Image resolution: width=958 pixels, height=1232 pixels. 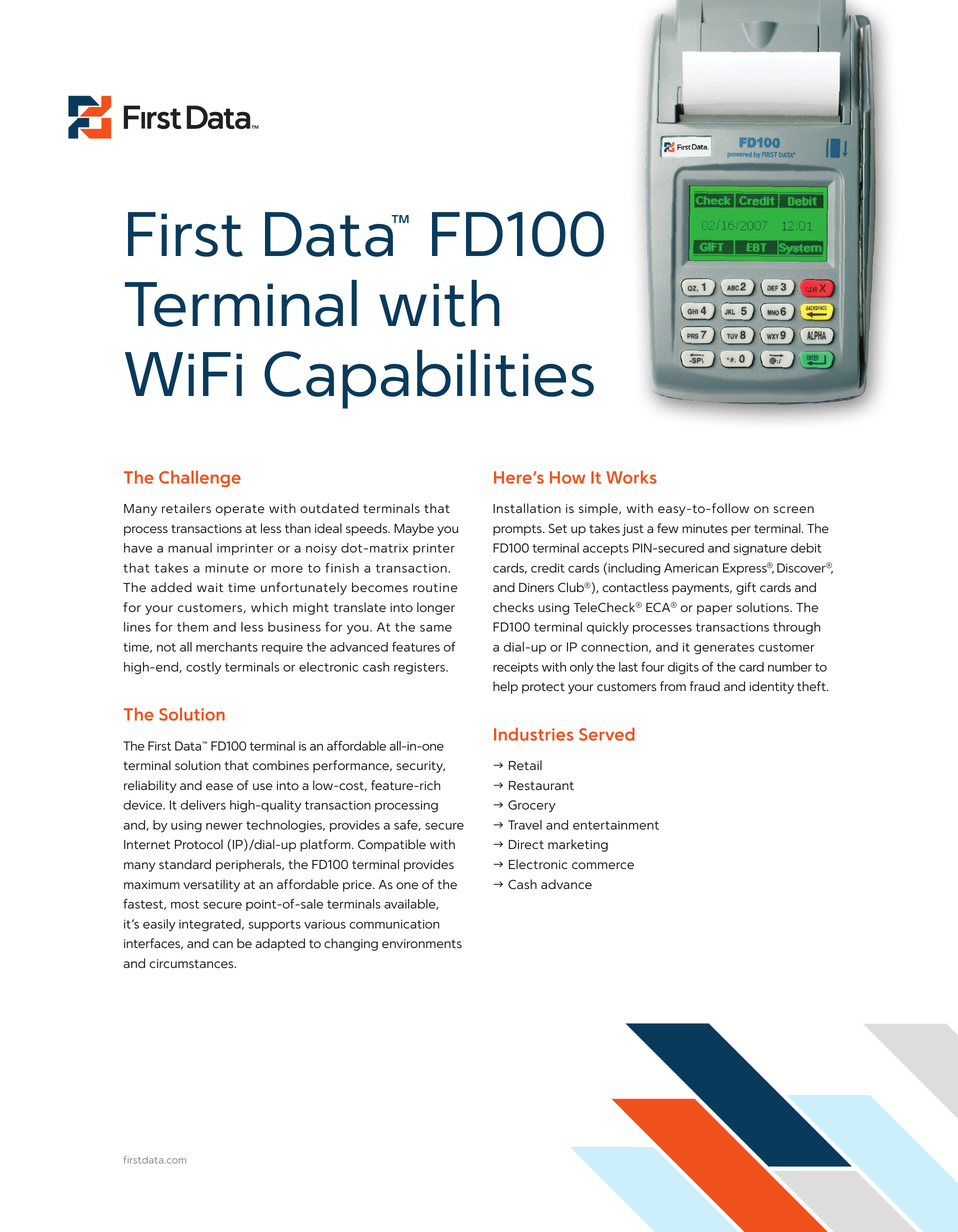 What do you see at coordinates (429, 379) in the image?
I see `Capabilities` at bounding box center [429, 379].
